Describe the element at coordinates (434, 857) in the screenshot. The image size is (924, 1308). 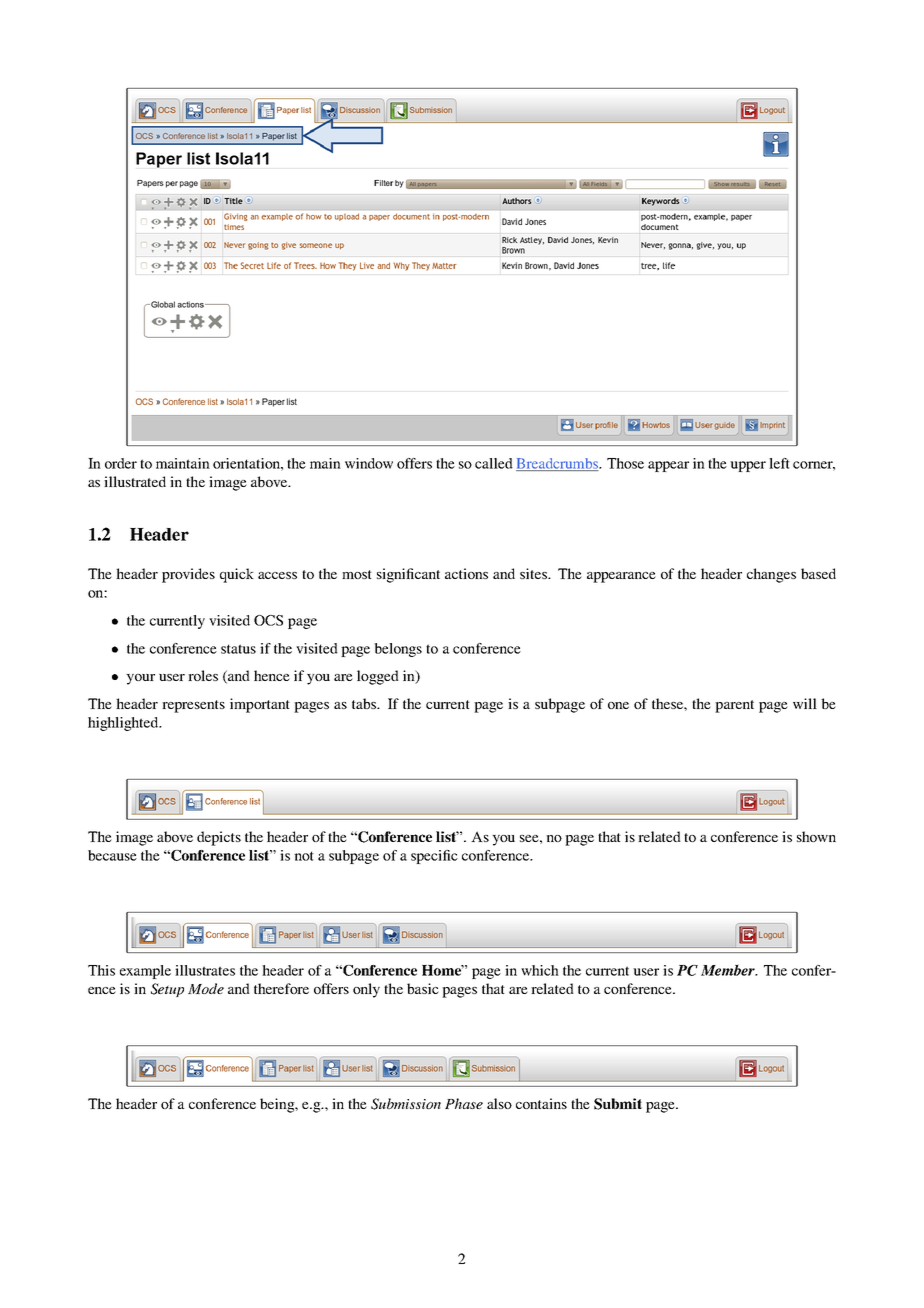
I see `specific` at that location.
